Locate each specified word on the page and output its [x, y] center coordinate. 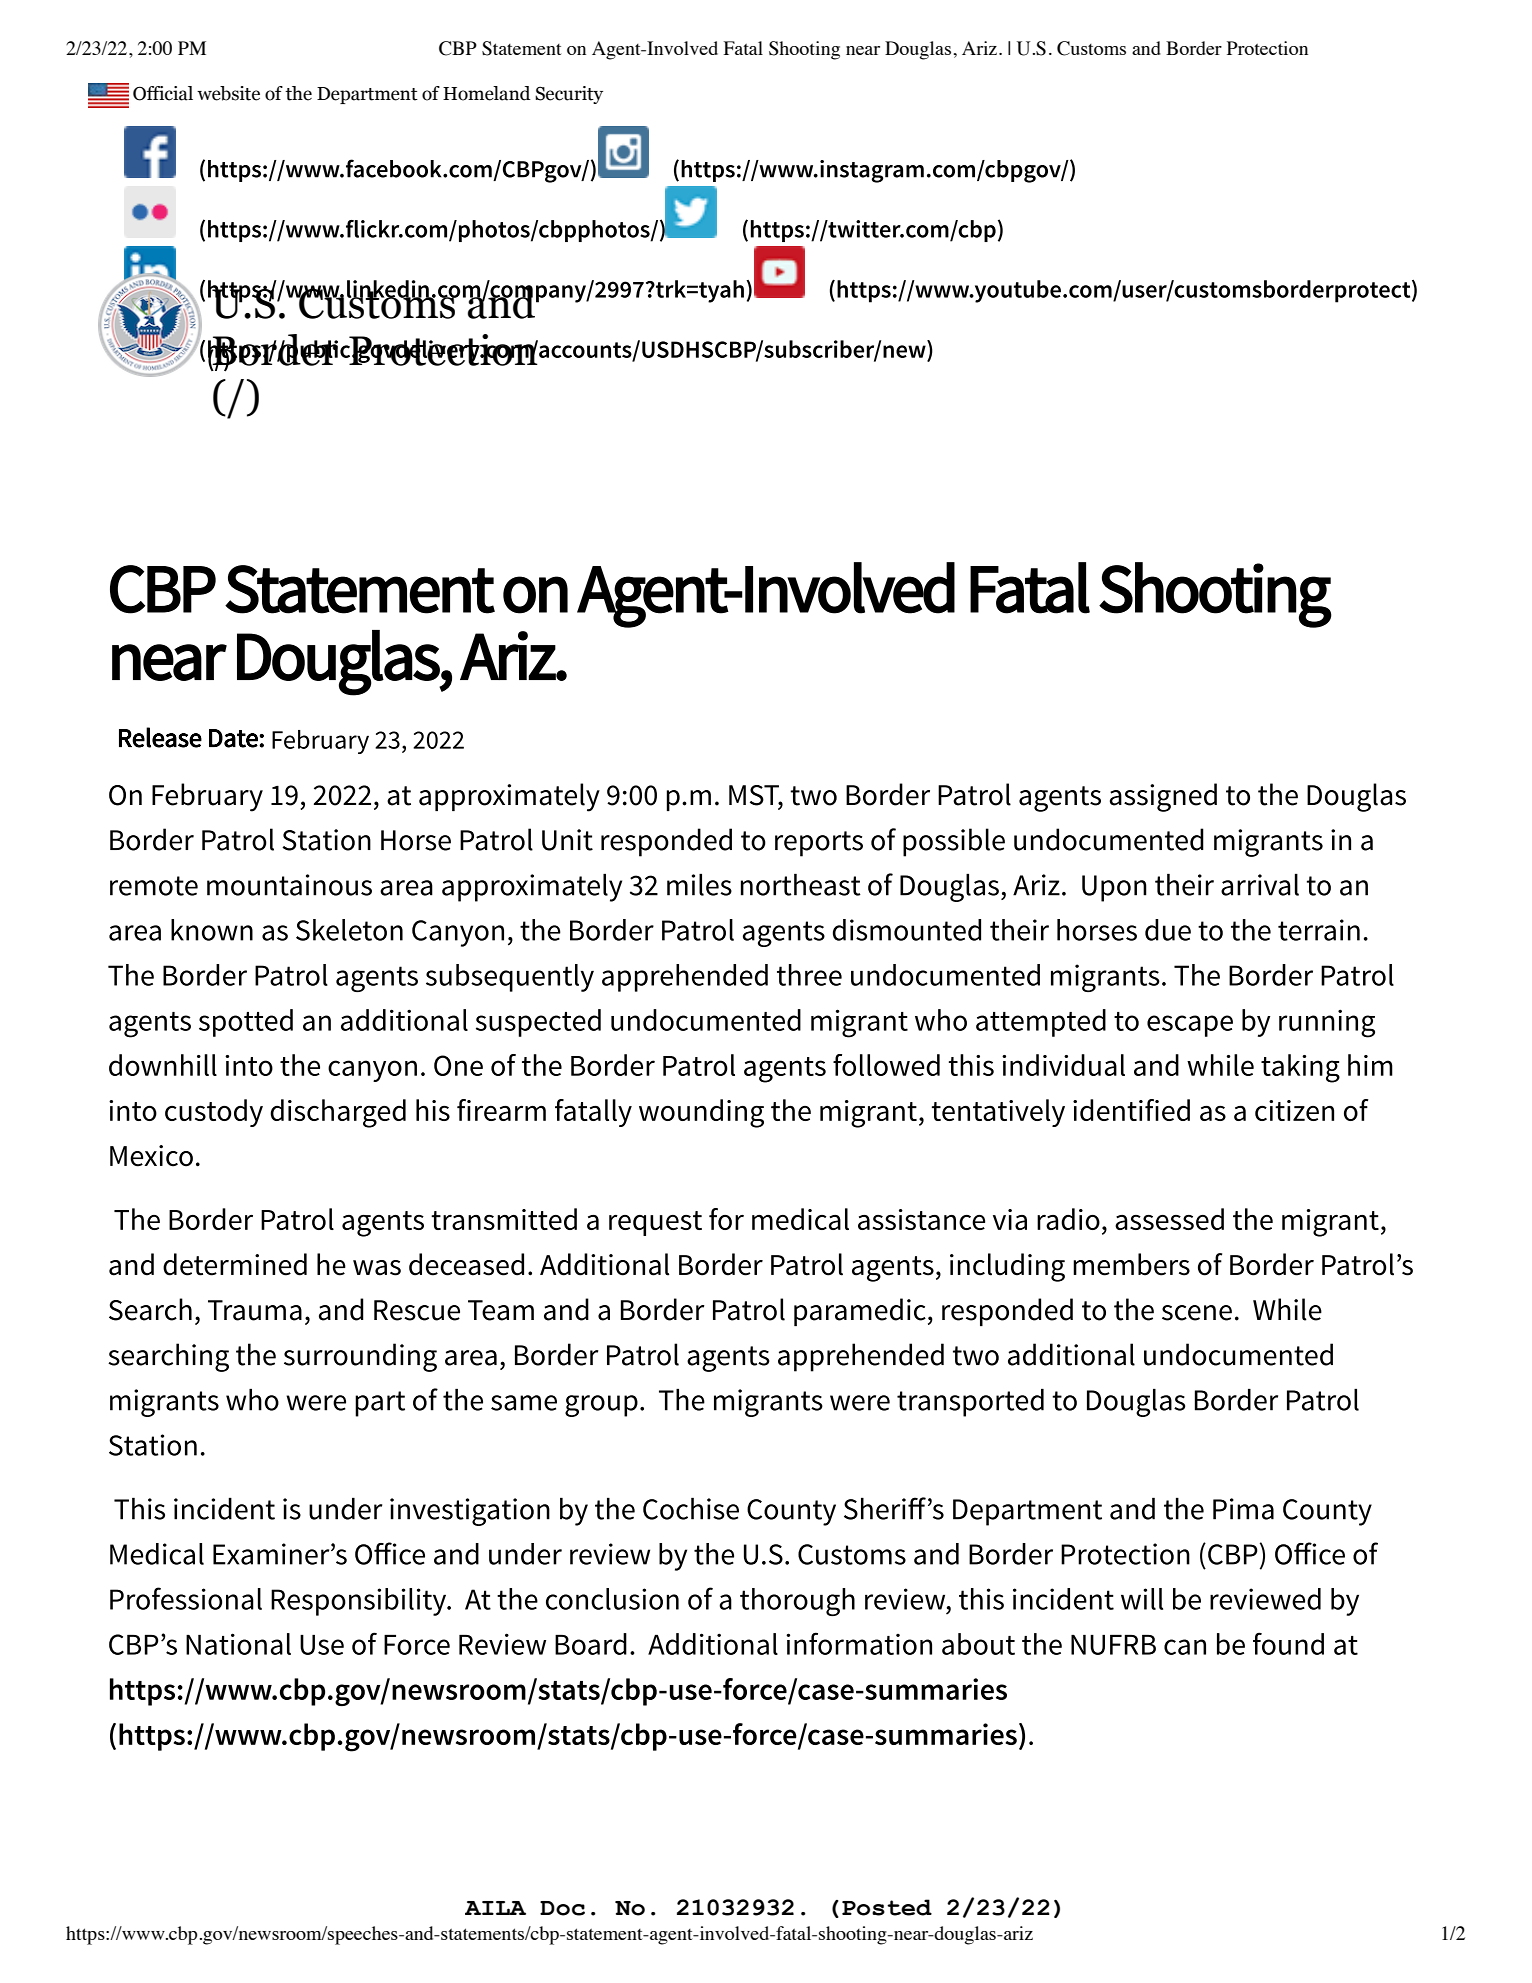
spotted [246, 1023]
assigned [1163, 797]
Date [233, 738]
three [809, 975]
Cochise [691, 1508]
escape [1190, 1026]
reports [819, 844]
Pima [1243, 1509]
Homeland [487, 93]
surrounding [360, 1357]
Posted [887, 1907]
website [228, 93]
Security [569, 95]
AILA [495, 1908]
